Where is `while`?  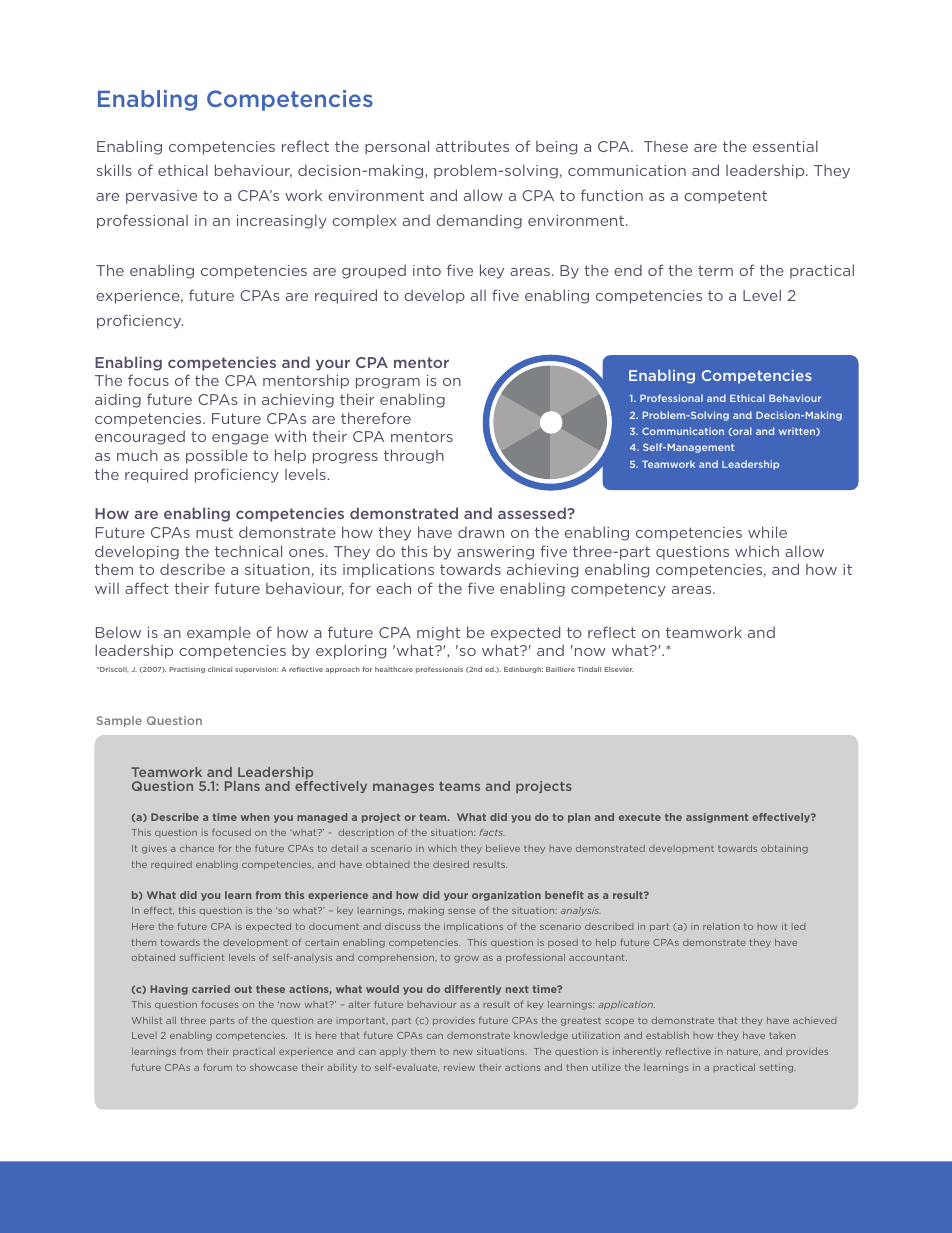
while is located at coordinates (767, 532).
